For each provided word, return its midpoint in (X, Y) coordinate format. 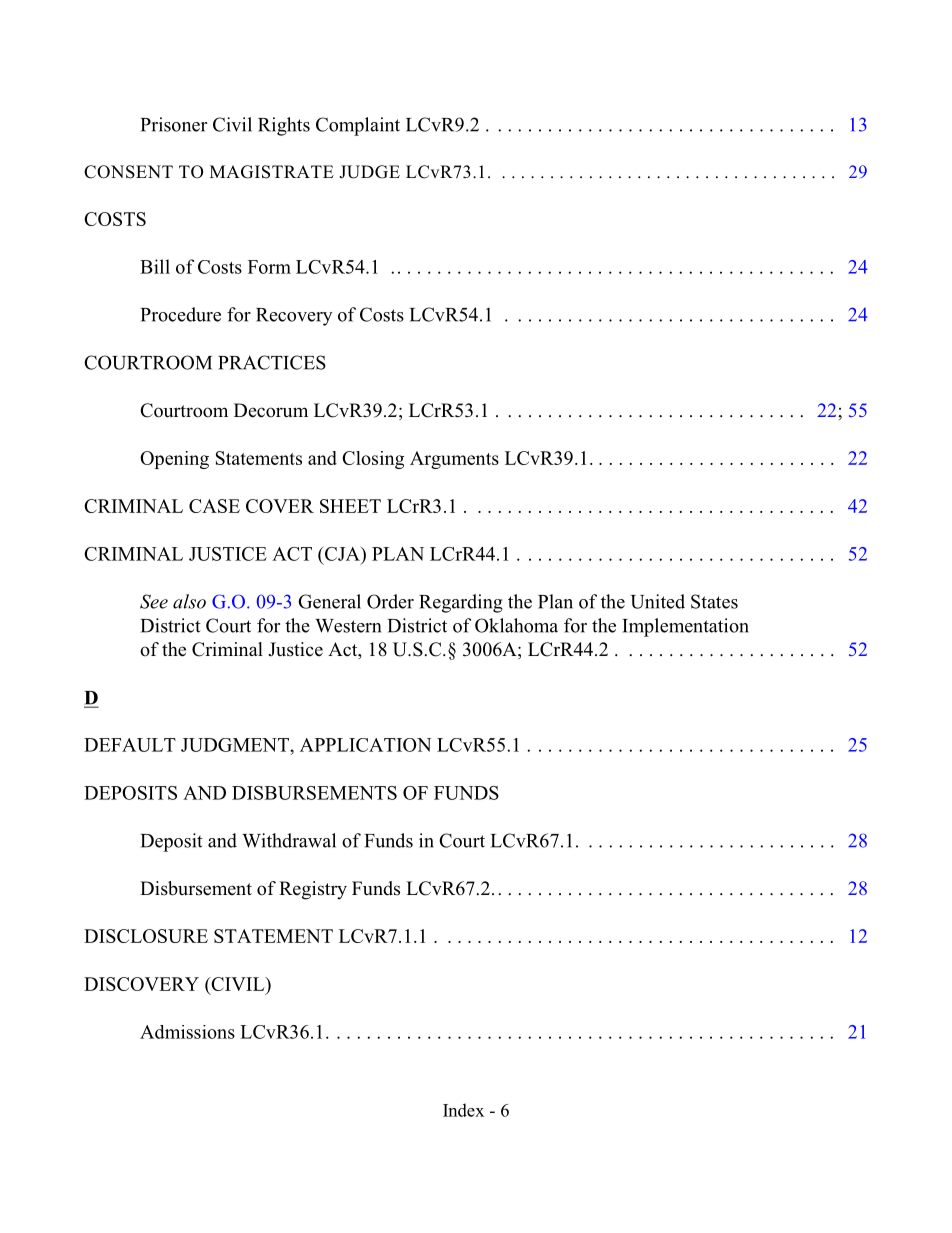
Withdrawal (289, 840)
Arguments (454, 460)
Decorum (271, 410)
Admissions (187, 1032)
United (658, 601)
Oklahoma (516, 625)
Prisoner (174, 124)
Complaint (358, 126)
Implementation (685, 627)
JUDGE (369, 172)
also (189, 601)
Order (390, 601)
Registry (313, 890)
